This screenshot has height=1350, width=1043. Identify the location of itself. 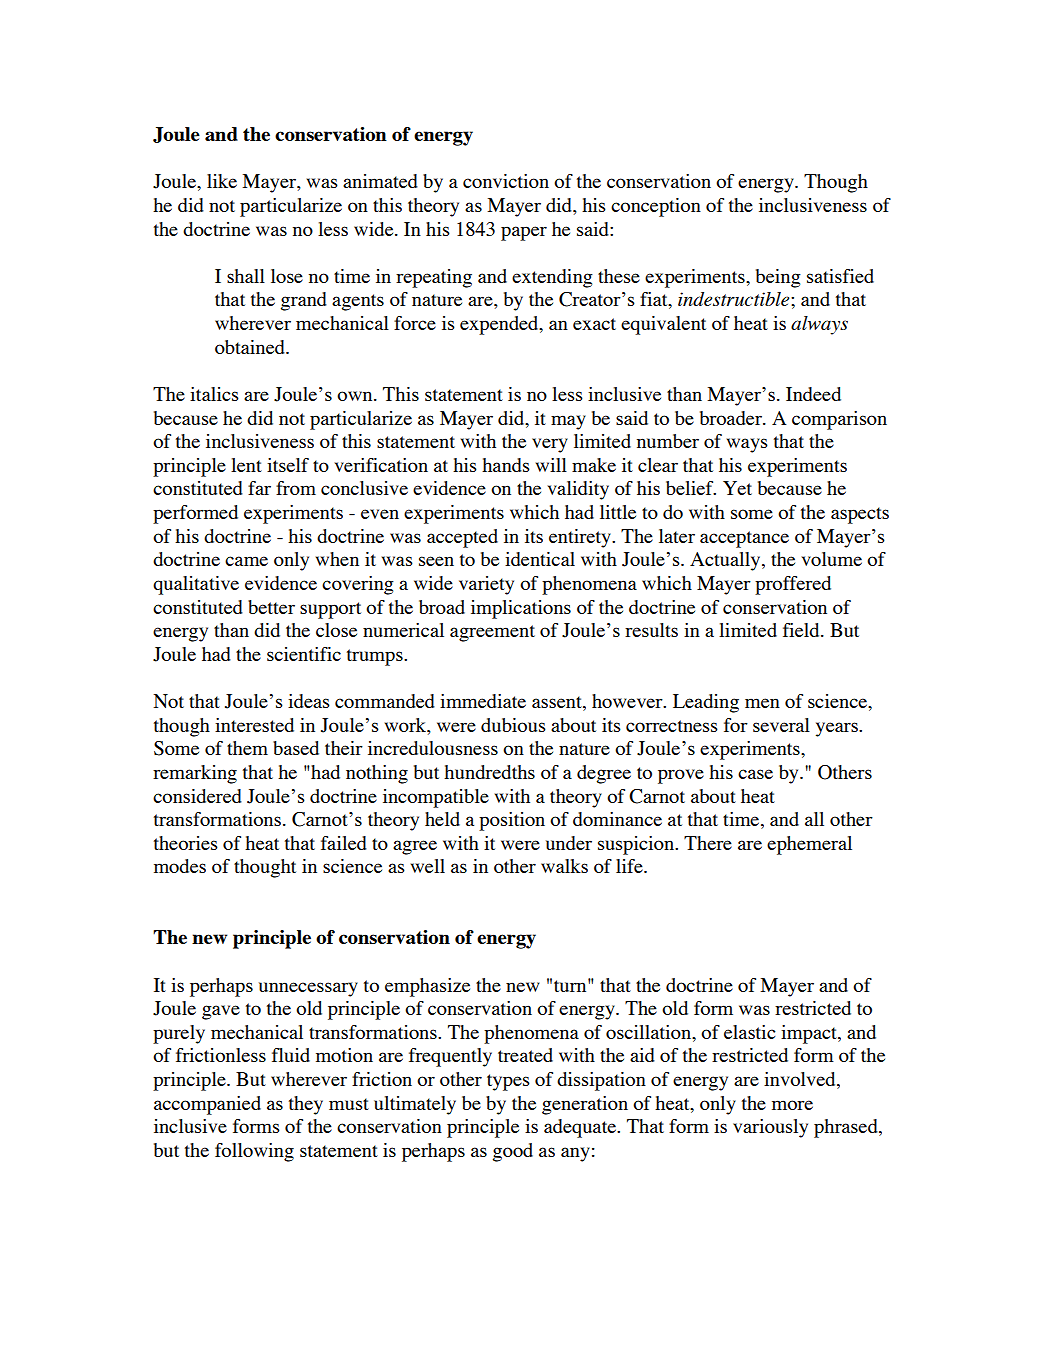
(288, 465).
